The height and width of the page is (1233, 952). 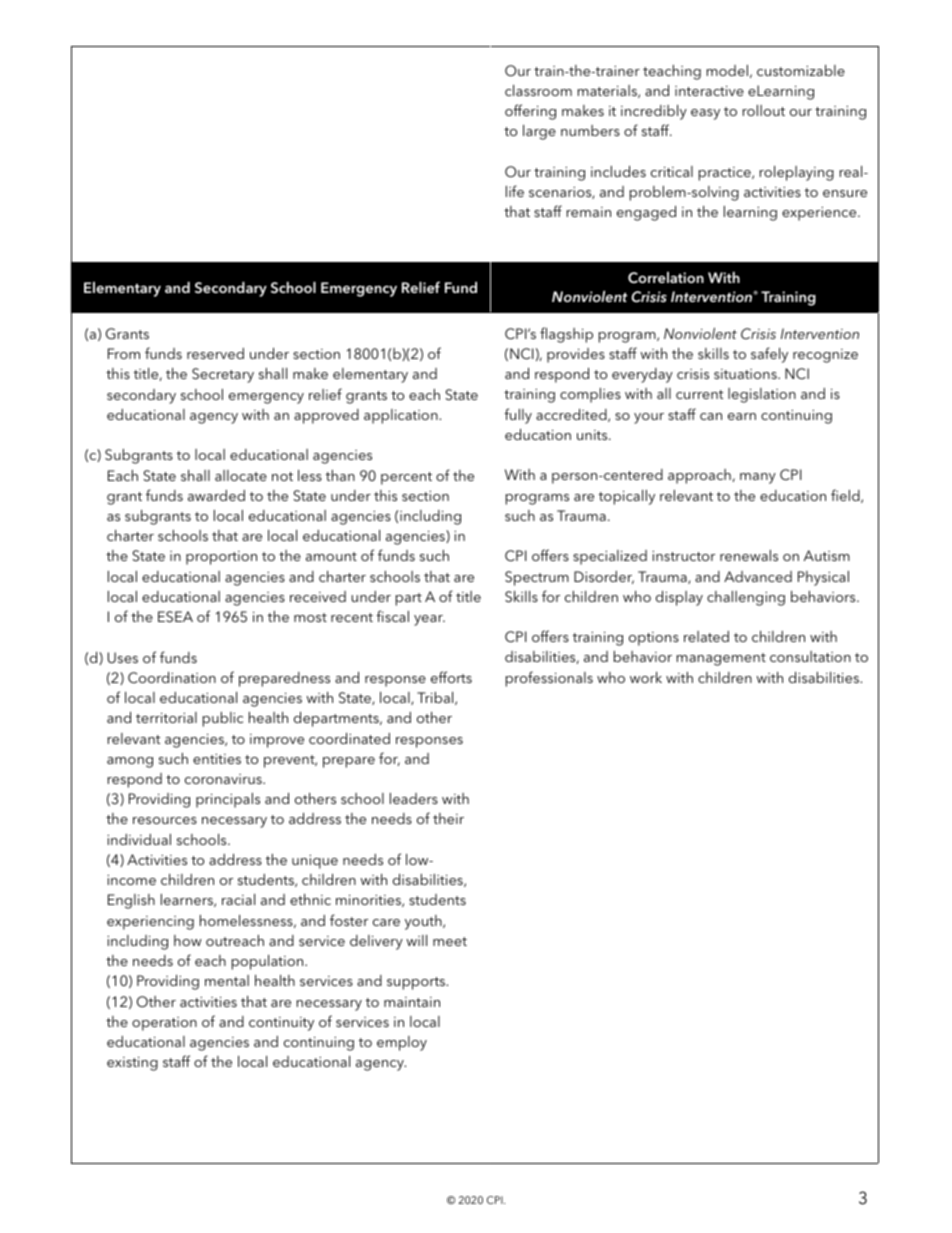 I want to click on rollout, so click(x=764, y=110).
